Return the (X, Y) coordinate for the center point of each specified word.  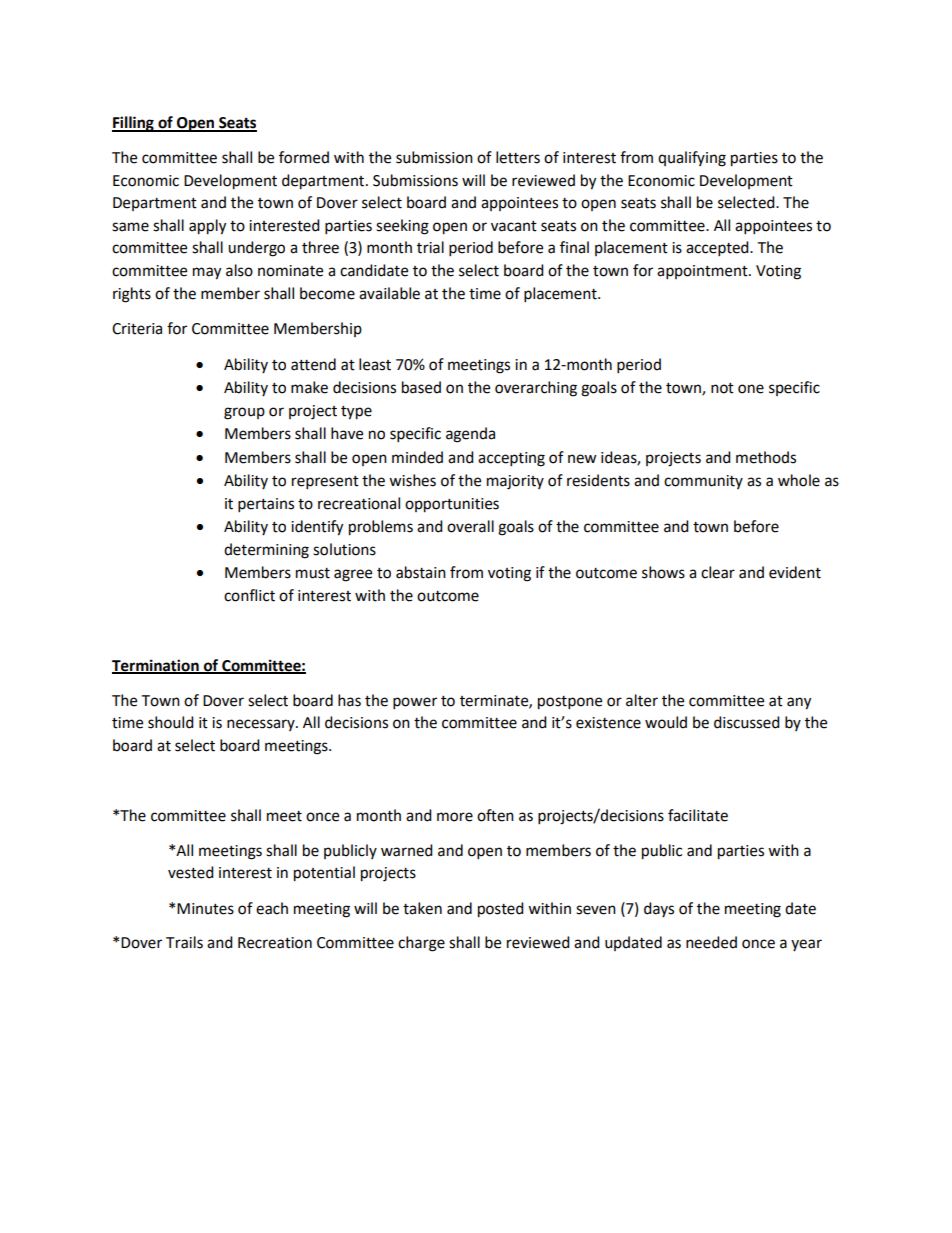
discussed (747, 722)
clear (718, 572)
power (415, 703)
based (421, 387)
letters (518, 157)
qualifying (692, 159)
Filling (134, 124)
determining (266, 551)
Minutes (205, 909)
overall (470, 526)
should (171, 722)
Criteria (137, 329)
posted (501, 910)
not (722, 388)
